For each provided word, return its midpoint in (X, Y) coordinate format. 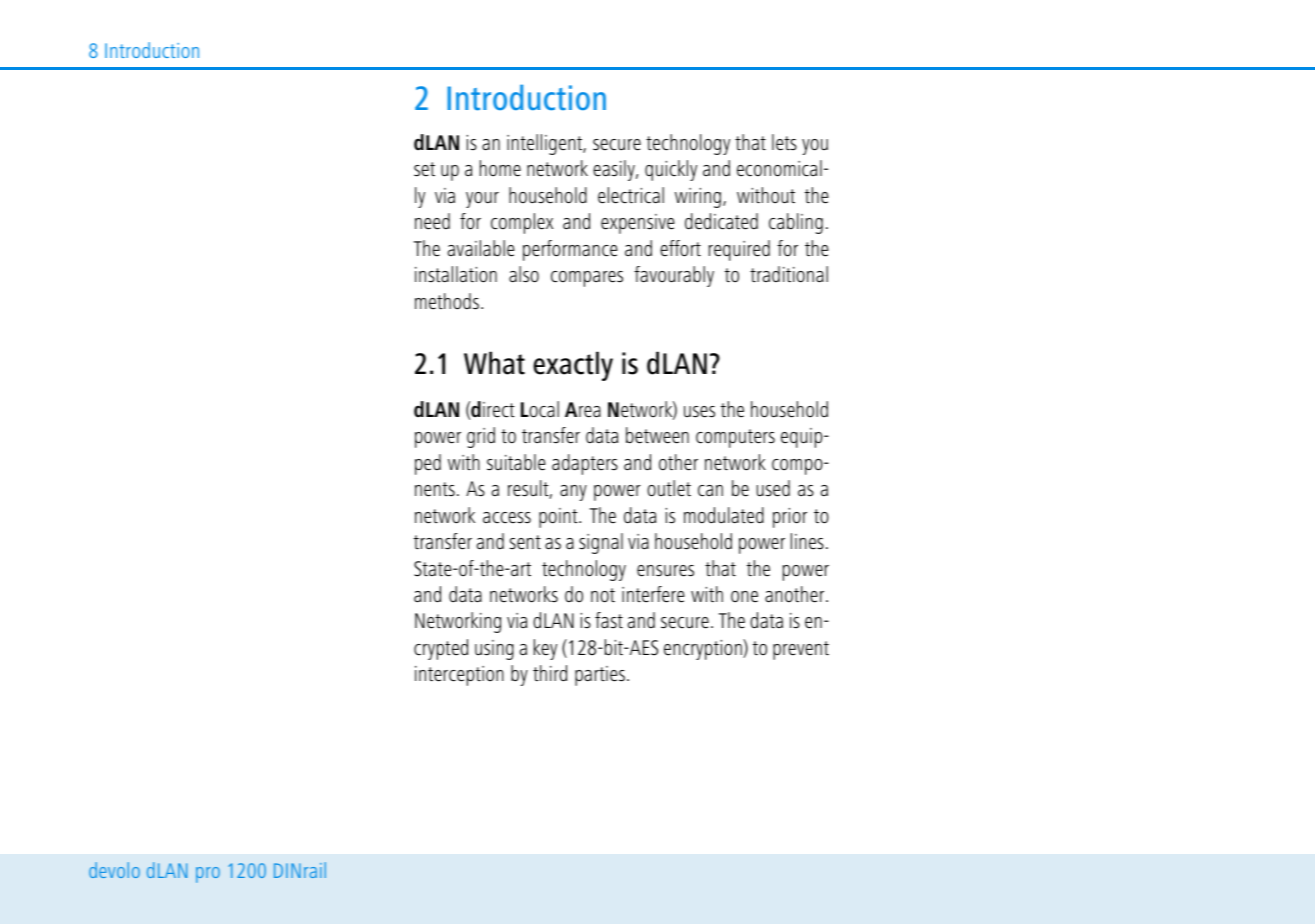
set (424, 169)
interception (459, 676)
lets (784, 142)
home (500, 168)
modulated (724, 515)
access (507, 518)
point (559, 518)
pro (208, 875)
